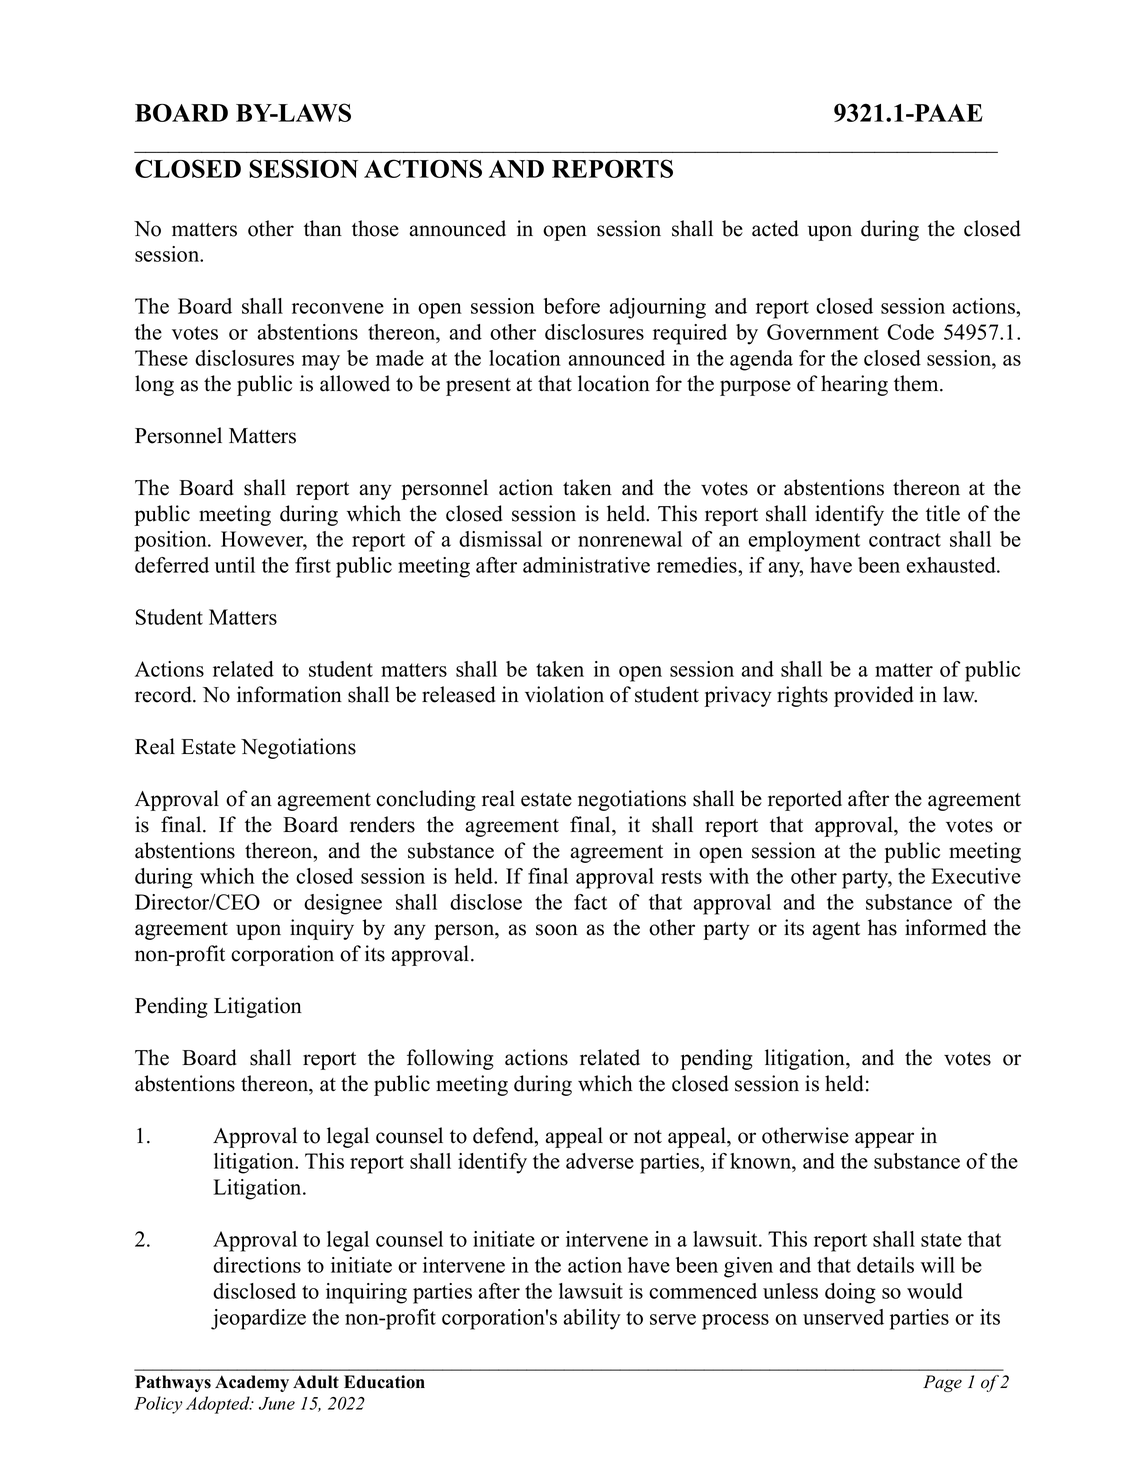 Image resolution: width=1144 pixels, height=1481 pixels. What do you see at coordinates (910, 332) in the screenshot?
I see `Code` at bounding box center [910, 332].
